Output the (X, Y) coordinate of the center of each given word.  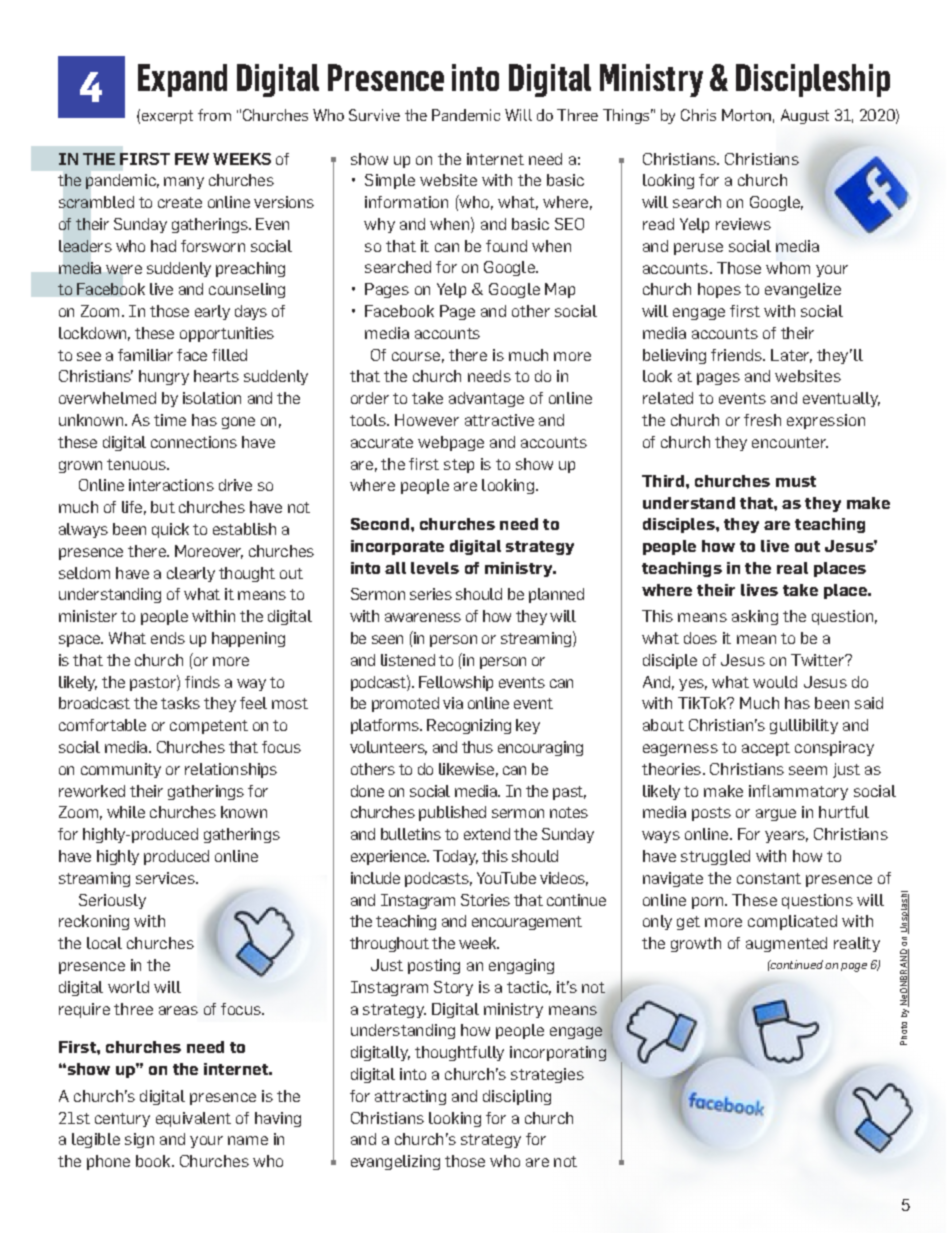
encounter (790, 442)
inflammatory (798, 792)
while (126, 812)
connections (194, 442)
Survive (374, 115)
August (805, 116)
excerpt (167, 117)
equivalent (193, 1119)
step (459, 466)
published (452, 813)
